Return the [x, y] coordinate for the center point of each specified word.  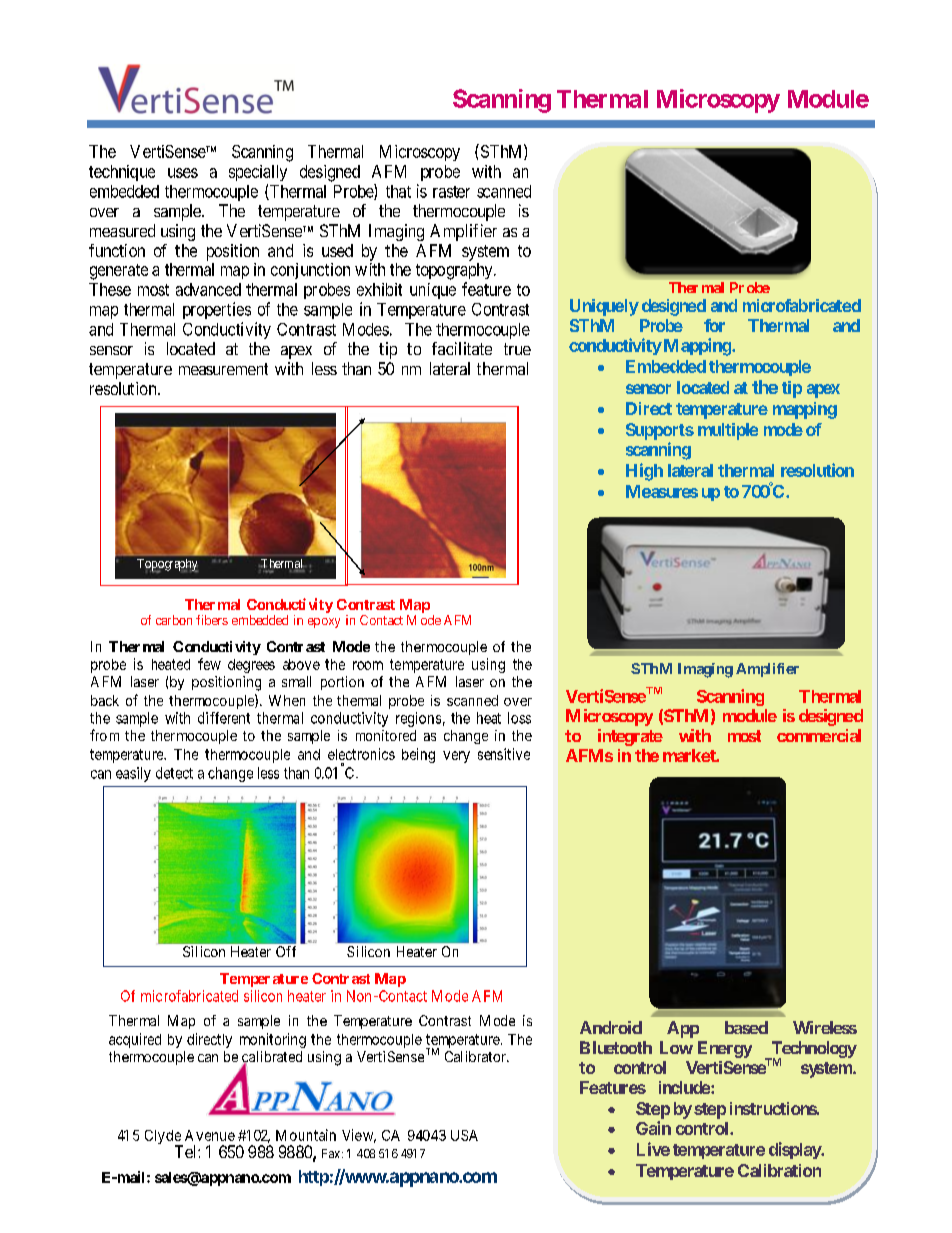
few [209, 664]
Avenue [210, 1135]
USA [464, 1135]
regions [418, 719]
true [517, 349]
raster [451, 192]
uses [183, 173]
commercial [819, 735]
